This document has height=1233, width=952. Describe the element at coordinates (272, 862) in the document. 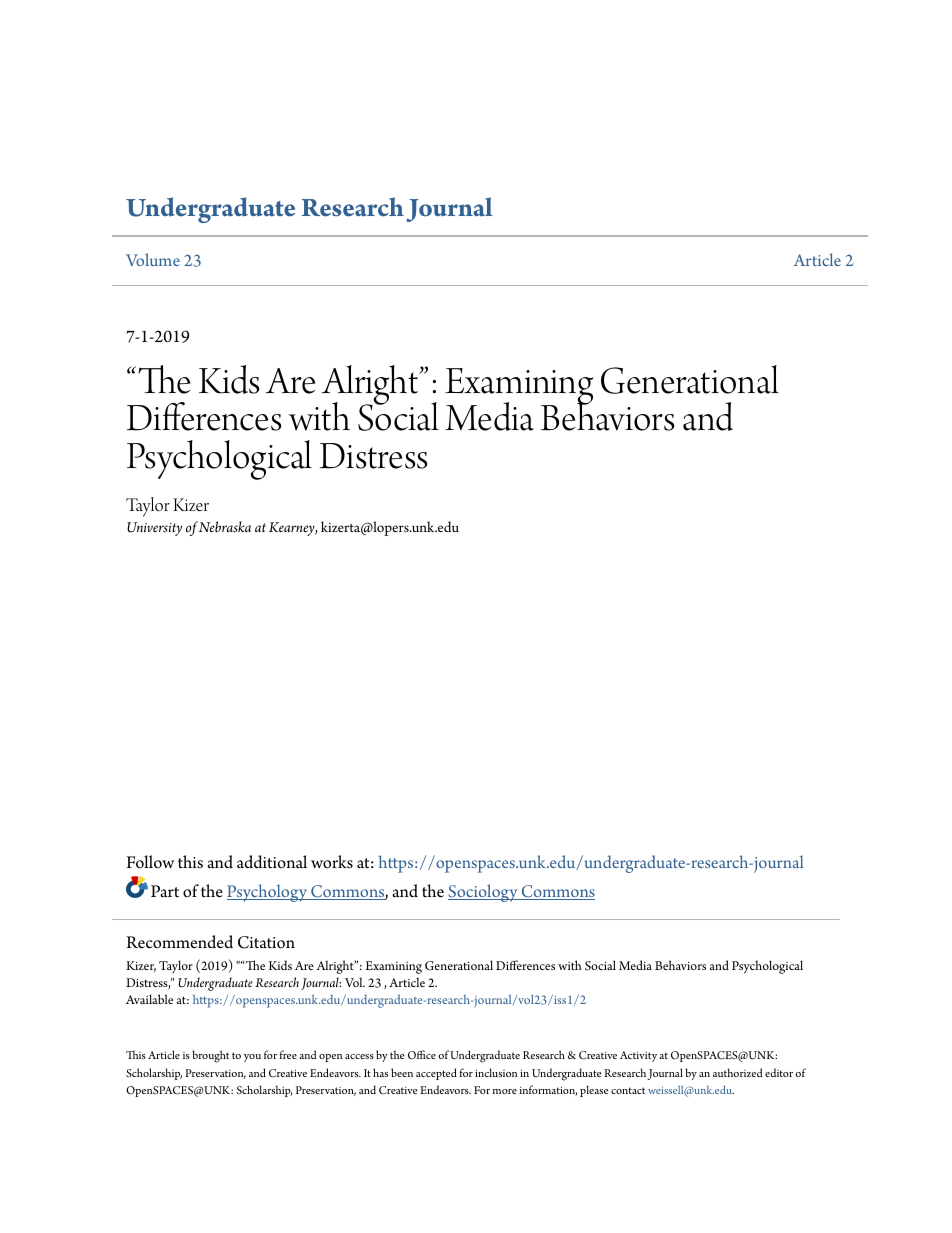

I see `additional` at that location.
